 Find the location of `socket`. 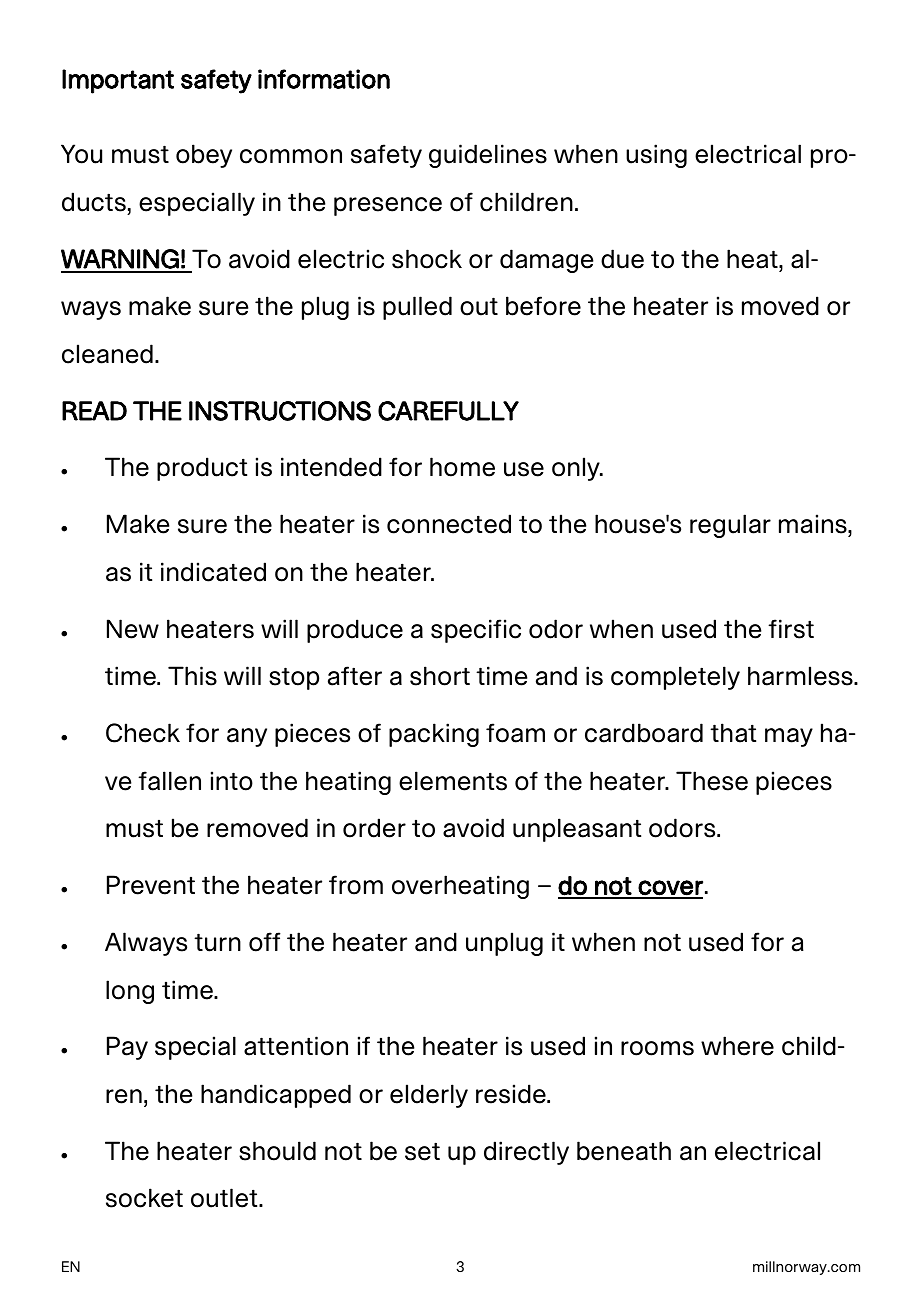

socket is located at coordinates (144, 1198).
